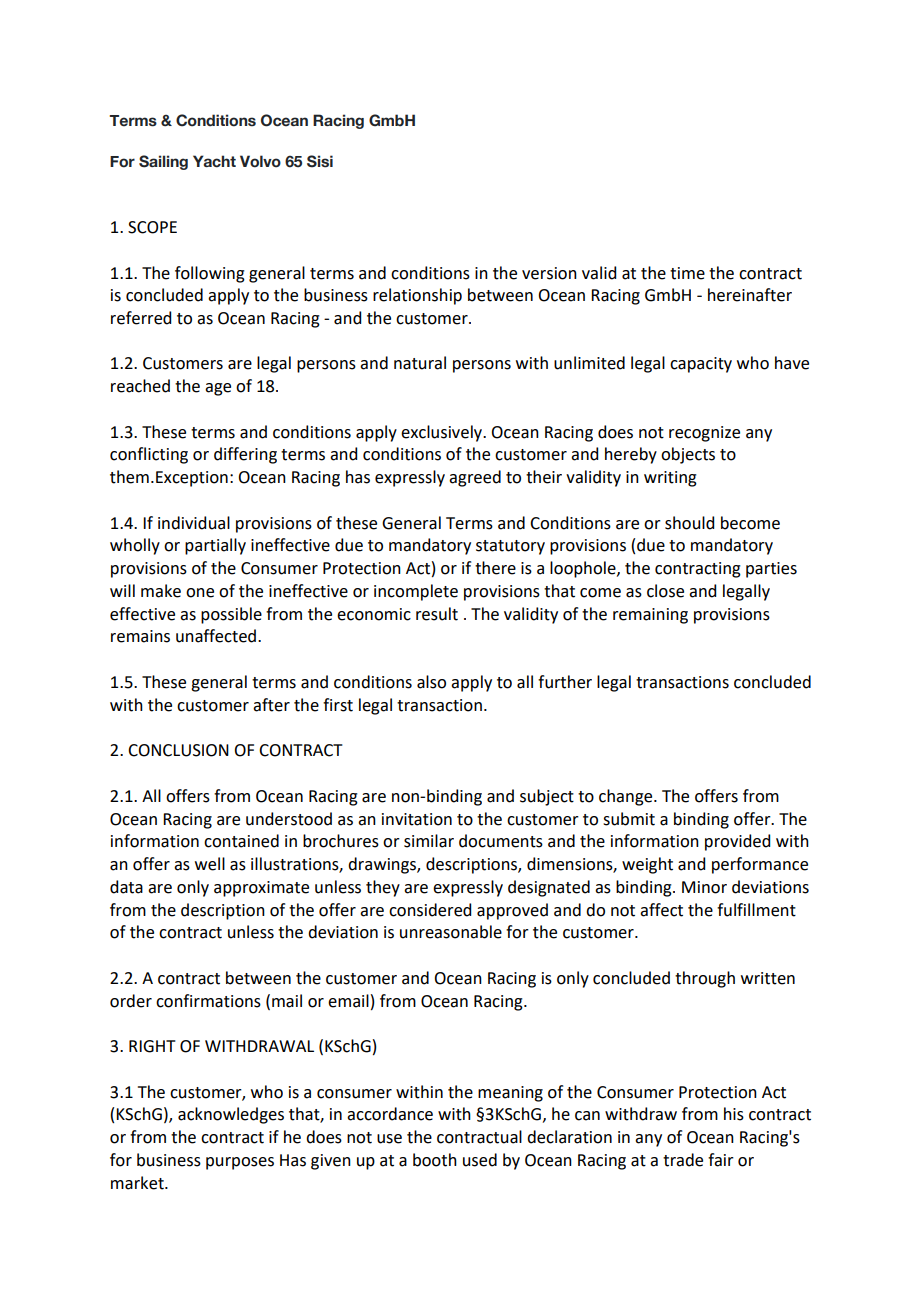 This image has height=1308, width=924. What do you see at coordinates (650, 616) in the image?
I see `remaining` at bounding box center [650, 616].
